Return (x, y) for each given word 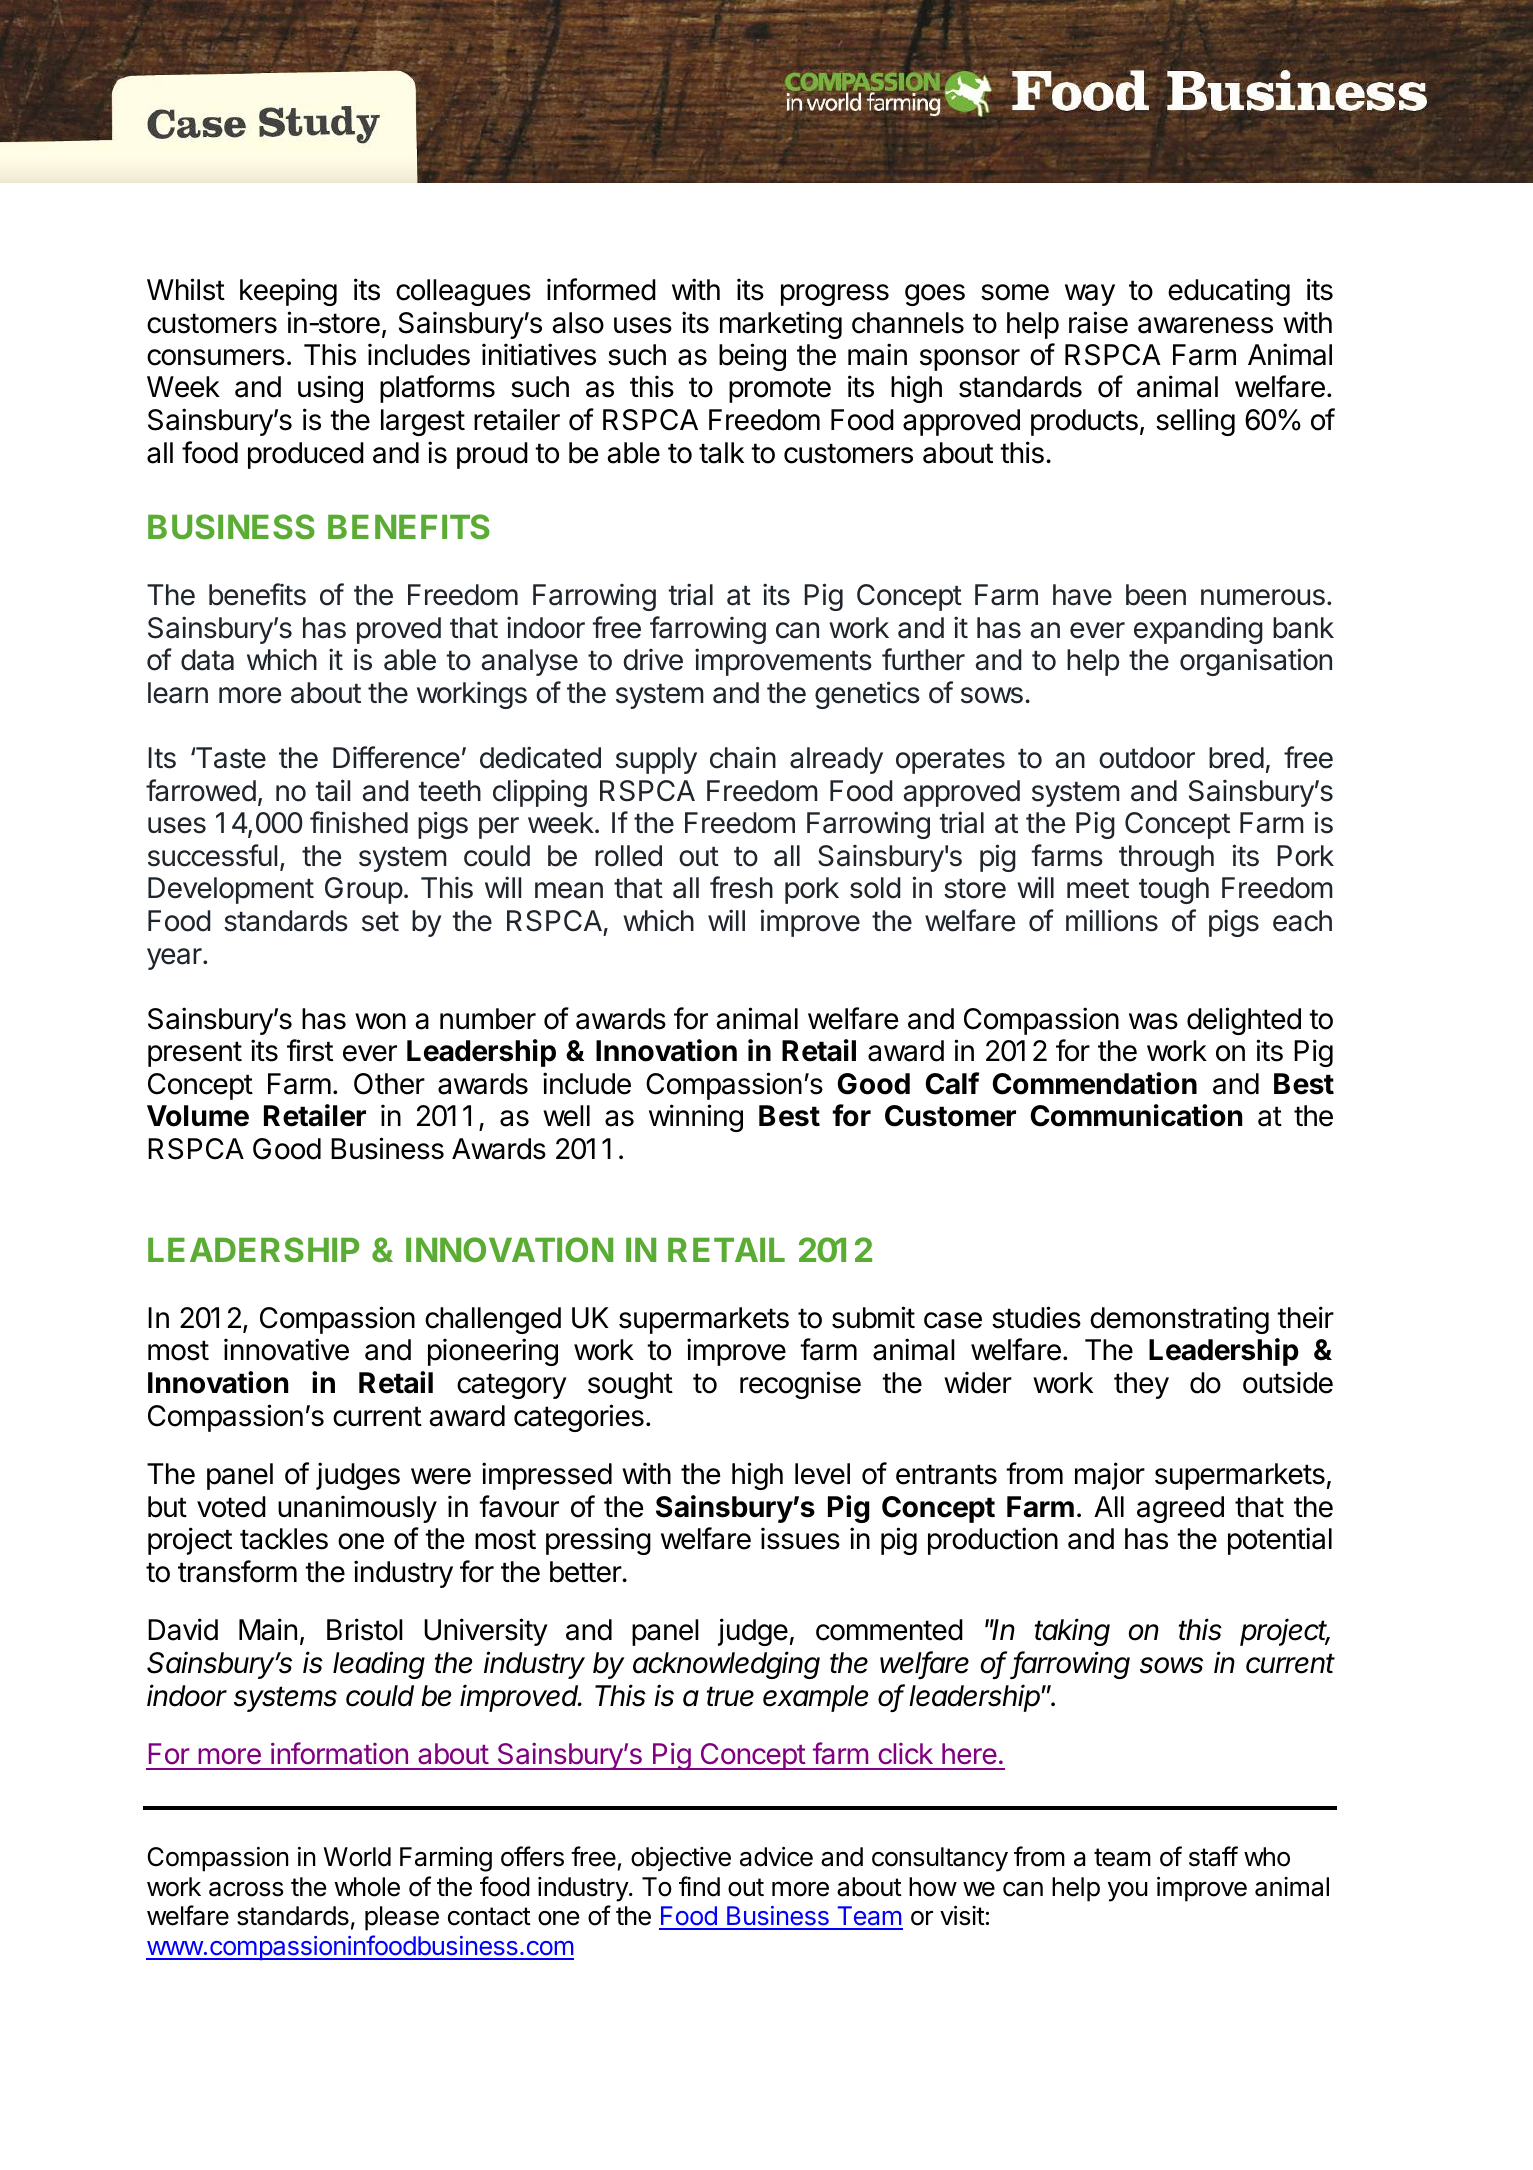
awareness (1205, 325)
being (752, 357)
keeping (288, 292)
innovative (286, 1349)
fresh (741, 887)
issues (800, 1538)
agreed (1180, 1509)
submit (873, 1317)
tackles (284, 1539)
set (380, 922)
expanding (1198, 630)
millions (1112, 920)
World (357, 1857)
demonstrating (1179, 1320)
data (207, 660)
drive (653, 660)
